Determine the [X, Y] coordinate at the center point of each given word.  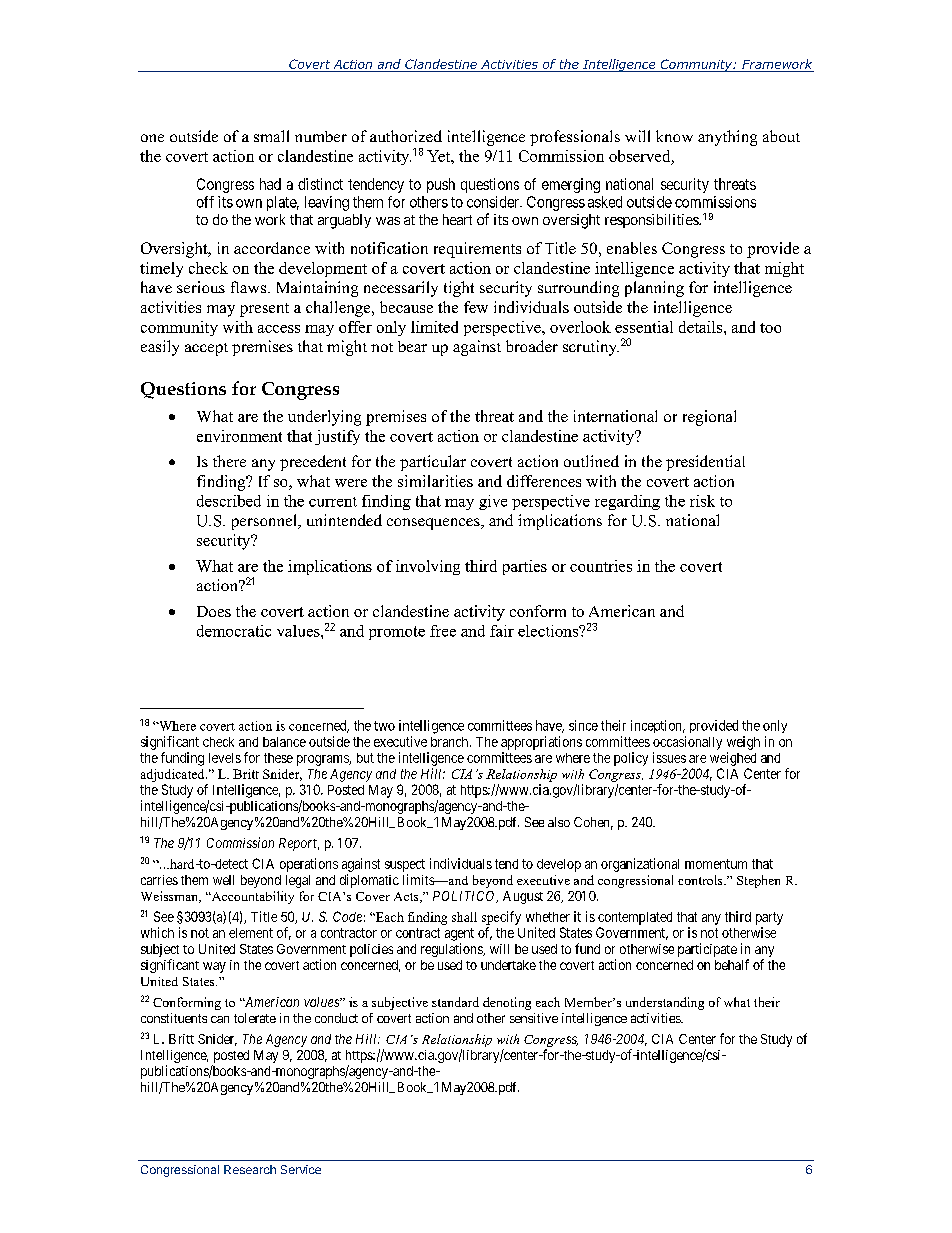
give [493, 502]
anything [727, 138]
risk [702, 501]
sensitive [534, 1018]
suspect [405, 865]
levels [225, 758]
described [229, 501]
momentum [716, 864]
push [441, 185]
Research [250, 1169]
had [270, 184]
